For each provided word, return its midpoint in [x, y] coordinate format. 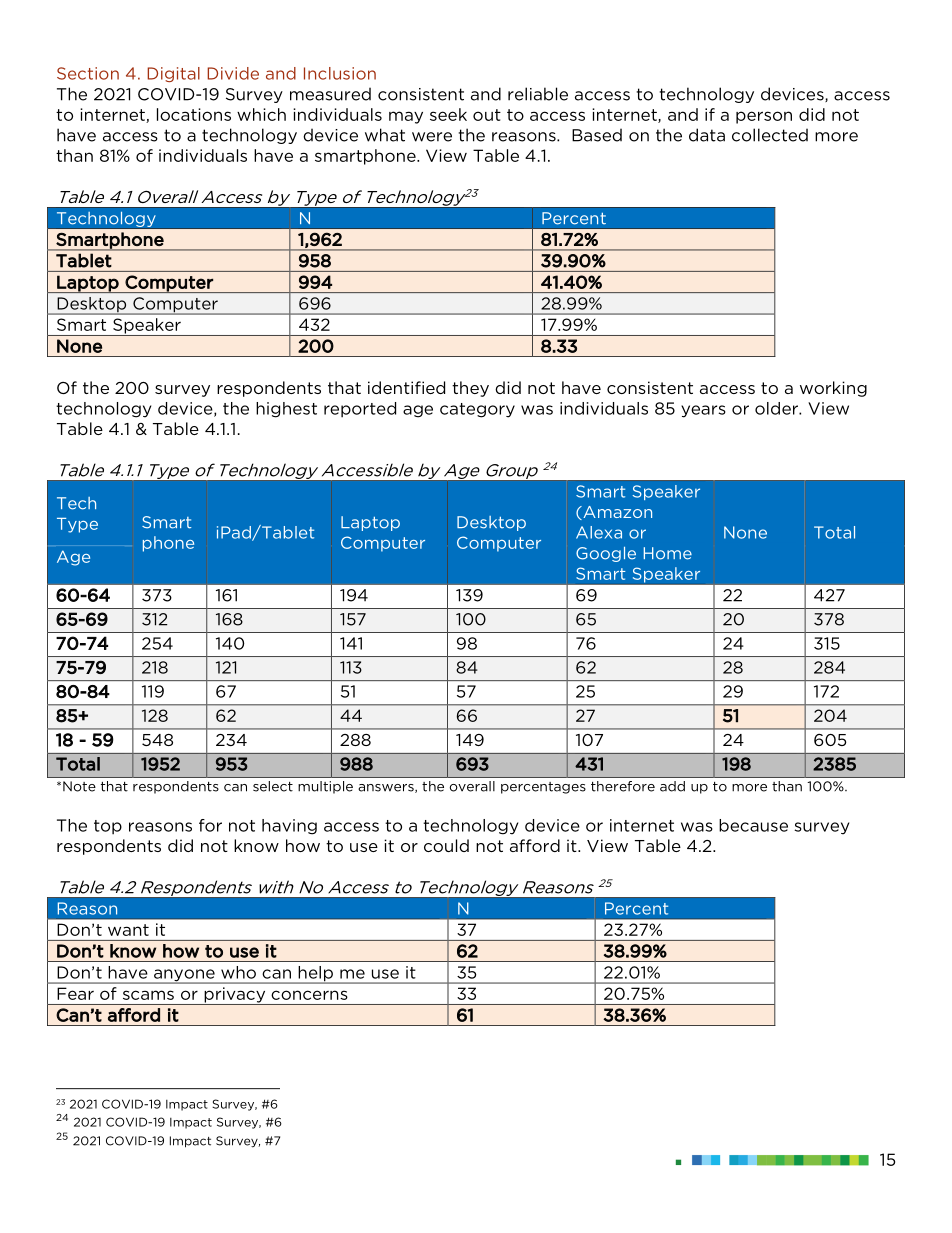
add [672, 786]
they [470, 389]
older [777, 408]
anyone [184, 976]
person [764, 117]
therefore [623, 786]
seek [448, 114]
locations [194, 114]
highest [286, 410]
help [315, 975]
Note [79, 786]
